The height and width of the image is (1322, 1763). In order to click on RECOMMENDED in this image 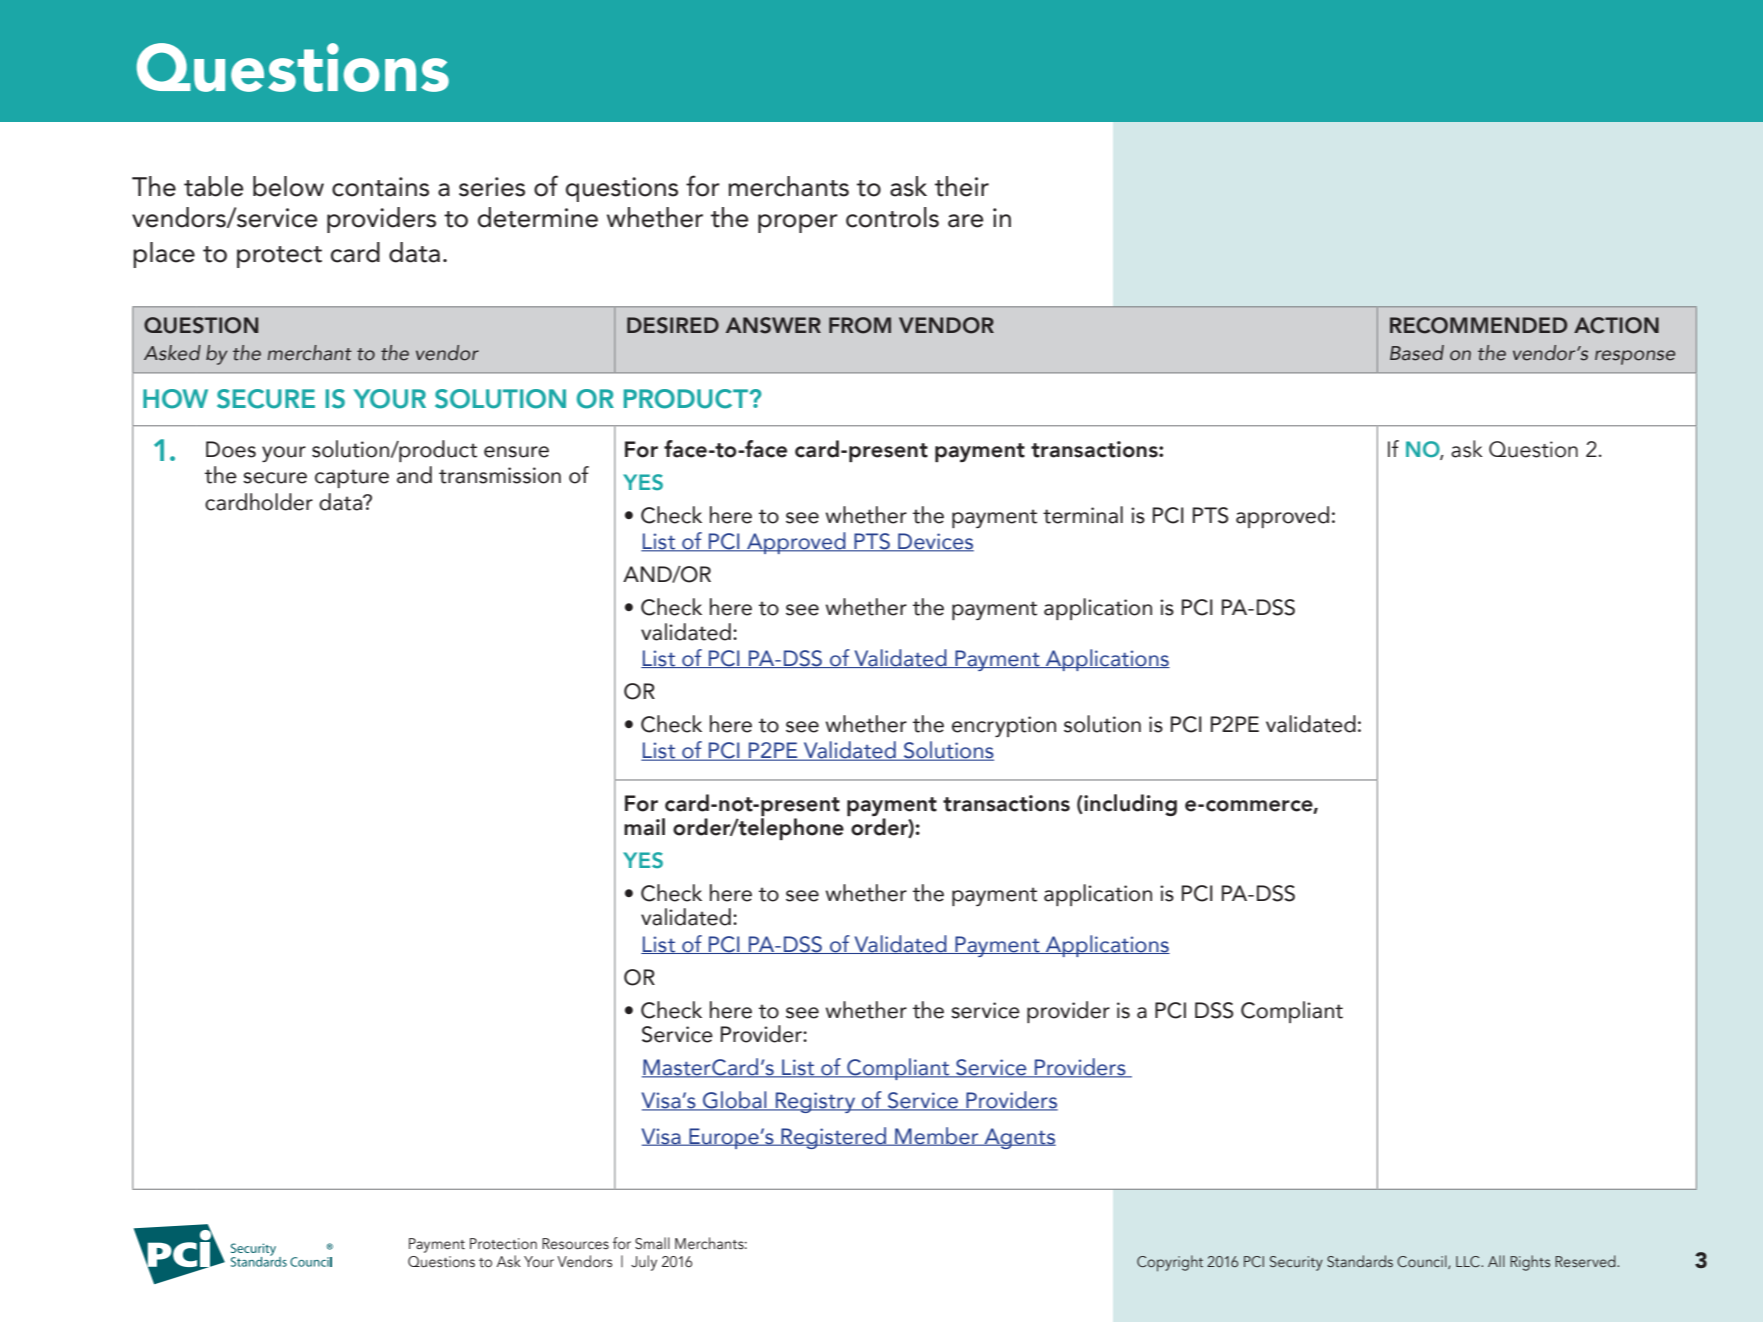, I will do `click(1478, 325)`.
